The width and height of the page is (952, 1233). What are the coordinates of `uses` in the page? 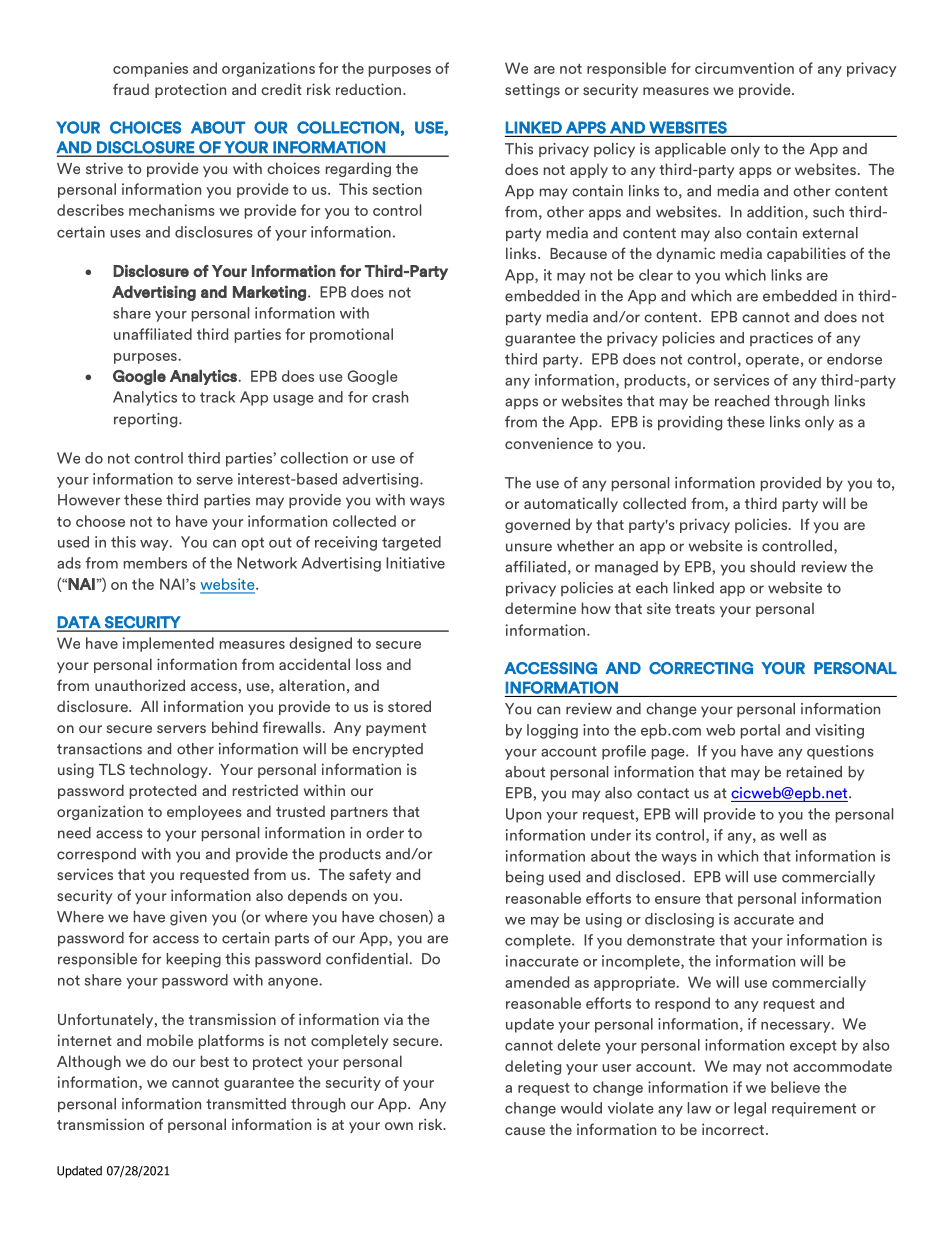 It's located at (125, 234).
